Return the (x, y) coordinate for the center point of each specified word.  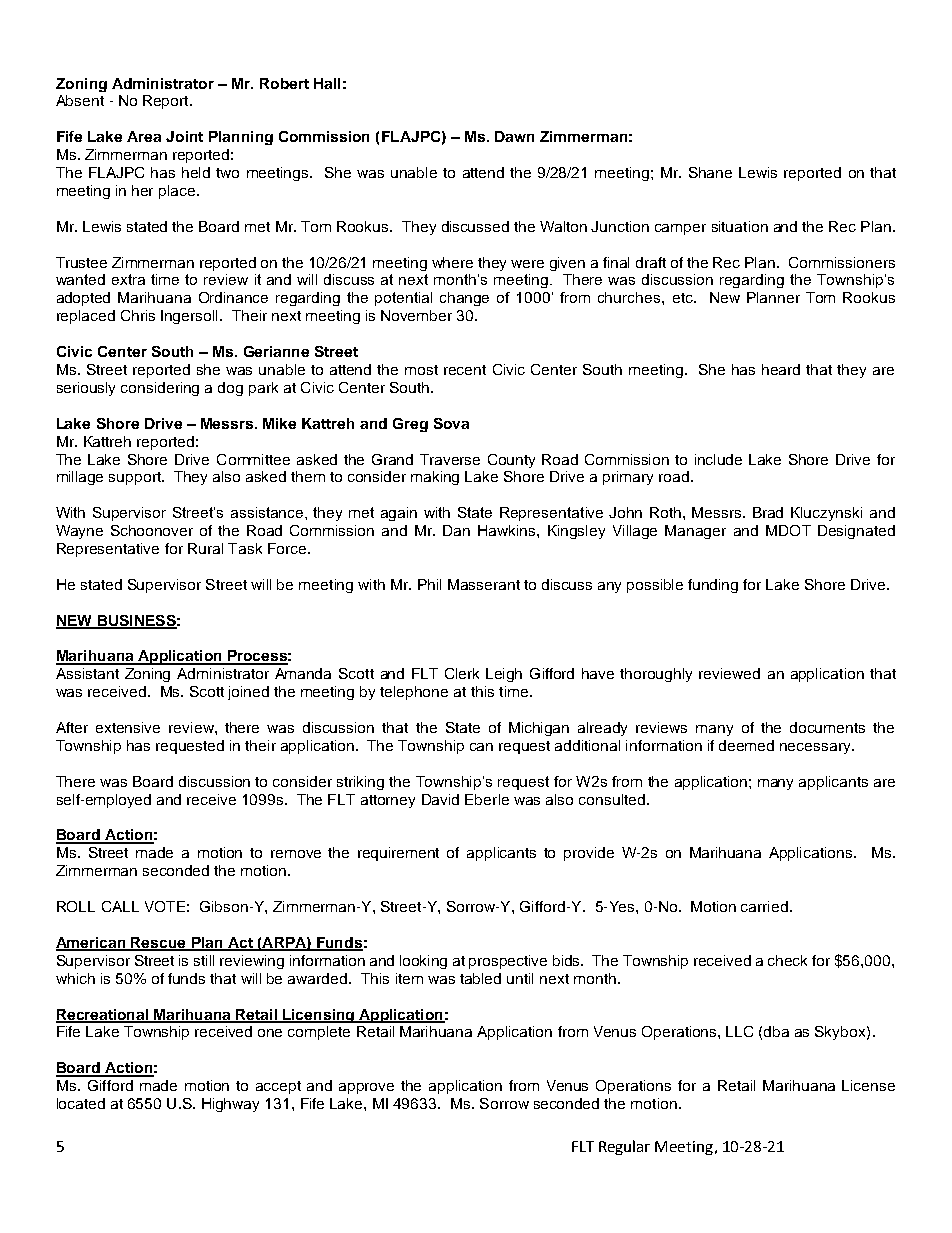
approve (366, 1088)
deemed (746, 745)
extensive (128, 727)
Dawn (514, 136)
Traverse (450, 459)
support (136, 478)
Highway (230, 1105)
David (440, 799)
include (718, 459)
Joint (184, 136)
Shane (710, 172)
